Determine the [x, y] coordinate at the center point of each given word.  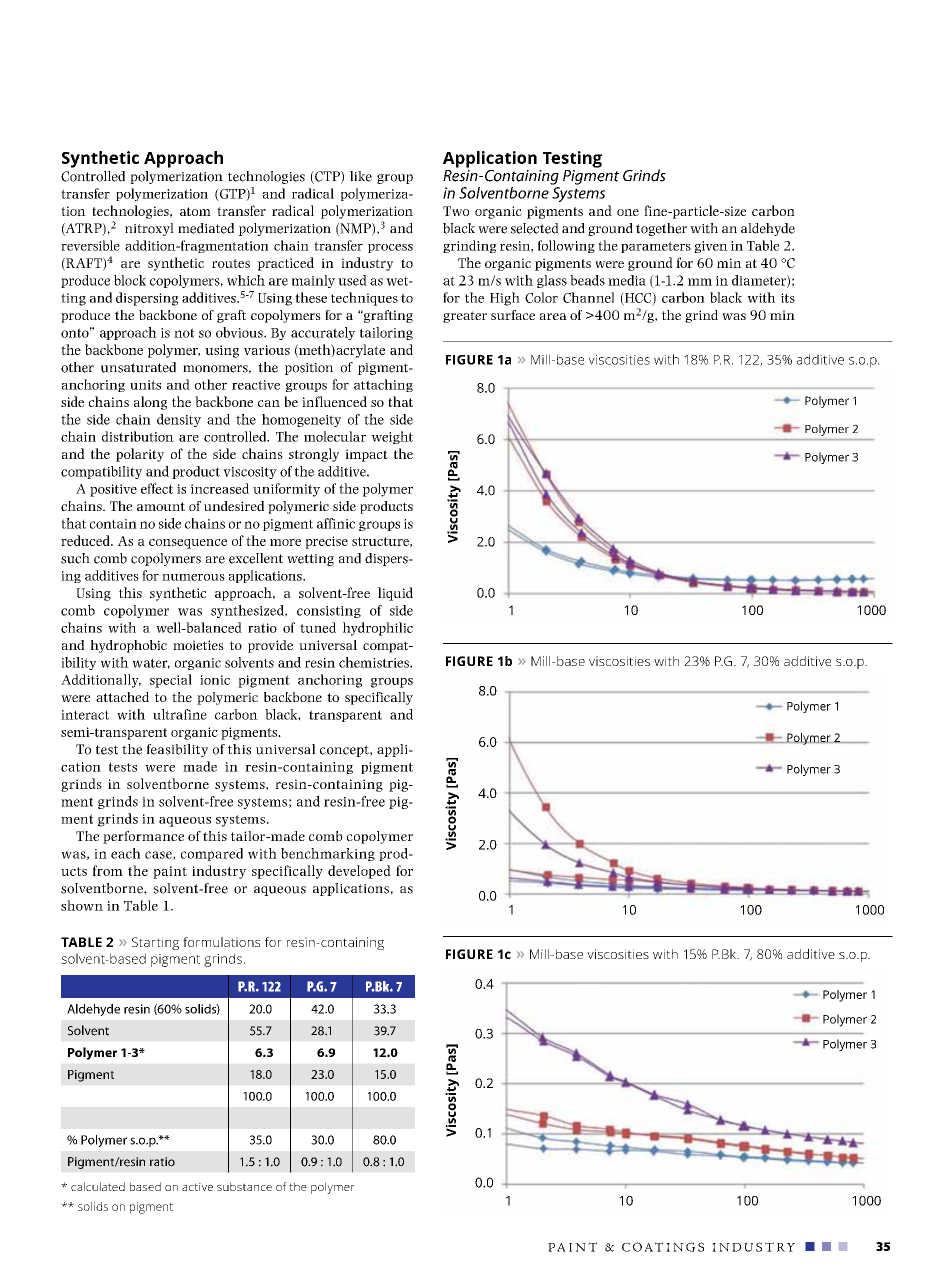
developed [359, 872]
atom [195, 211]
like [361, 176]
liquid [395, 594]
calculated [98, 1186]
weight [392, 437]
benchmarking [328, 854]
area [553, 316]
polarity [140, 455]
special [171, 681]
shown [82, 905]
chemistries [375, 662]
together [661, 229]
